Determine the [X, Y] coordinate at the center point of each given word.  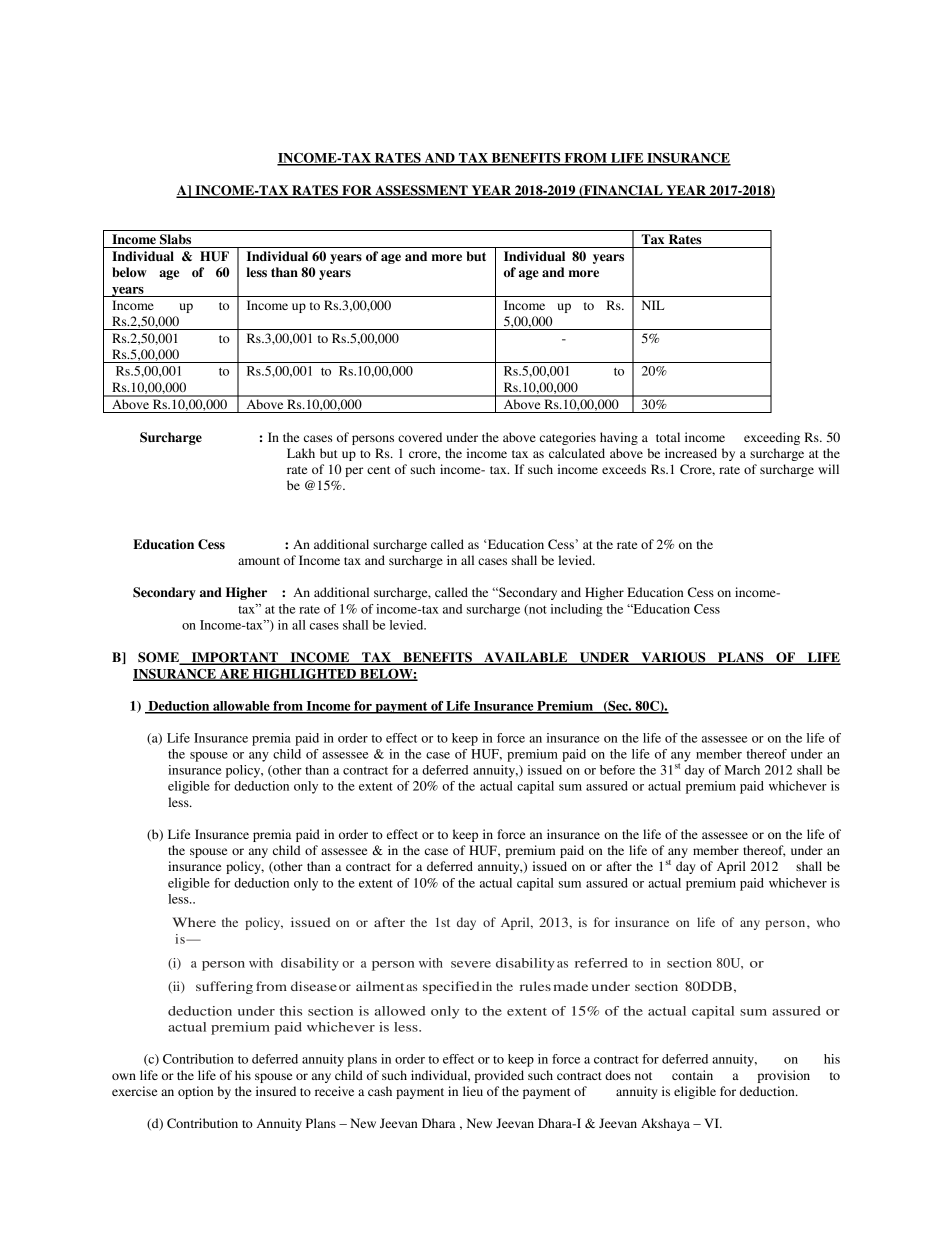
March [742, 770]
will [828, 469]
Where [194, 922]
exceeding [772, 438]
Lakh [301, 453]
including [577, 610]
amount [259, 561]
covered [420, 437]
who [828, 922]
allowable [241, 707]
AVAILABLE [526, 658]
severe [471, 964]
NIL [653, 305]
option [196, 1092]
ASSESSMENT [421, 191]
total [668, 437]
